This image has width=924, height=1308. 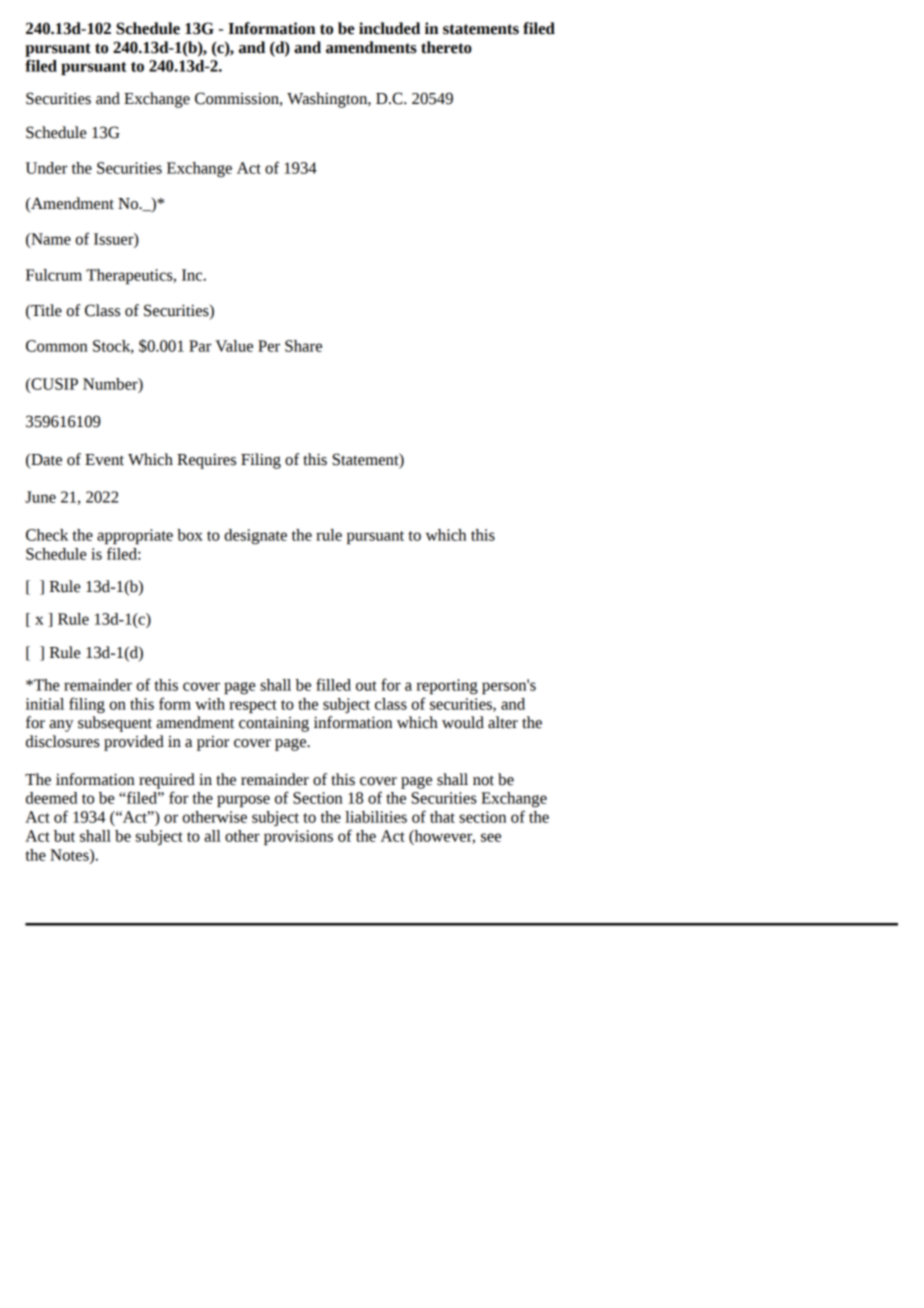 I want to click on Share, so click(x=303, y=346).
